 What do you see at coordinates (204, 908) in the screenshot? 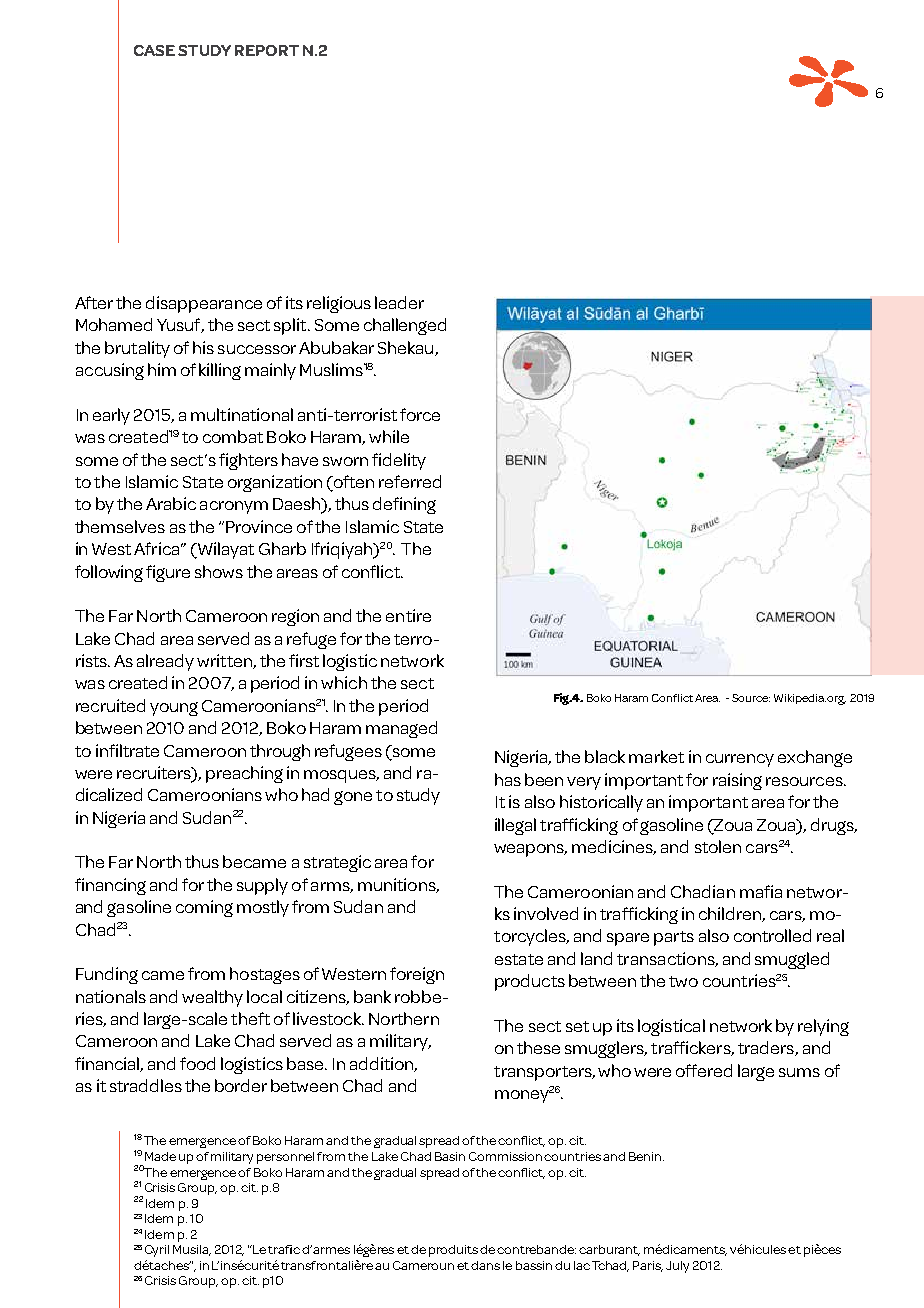
I see `coming` at bounding box center [204, 908].
